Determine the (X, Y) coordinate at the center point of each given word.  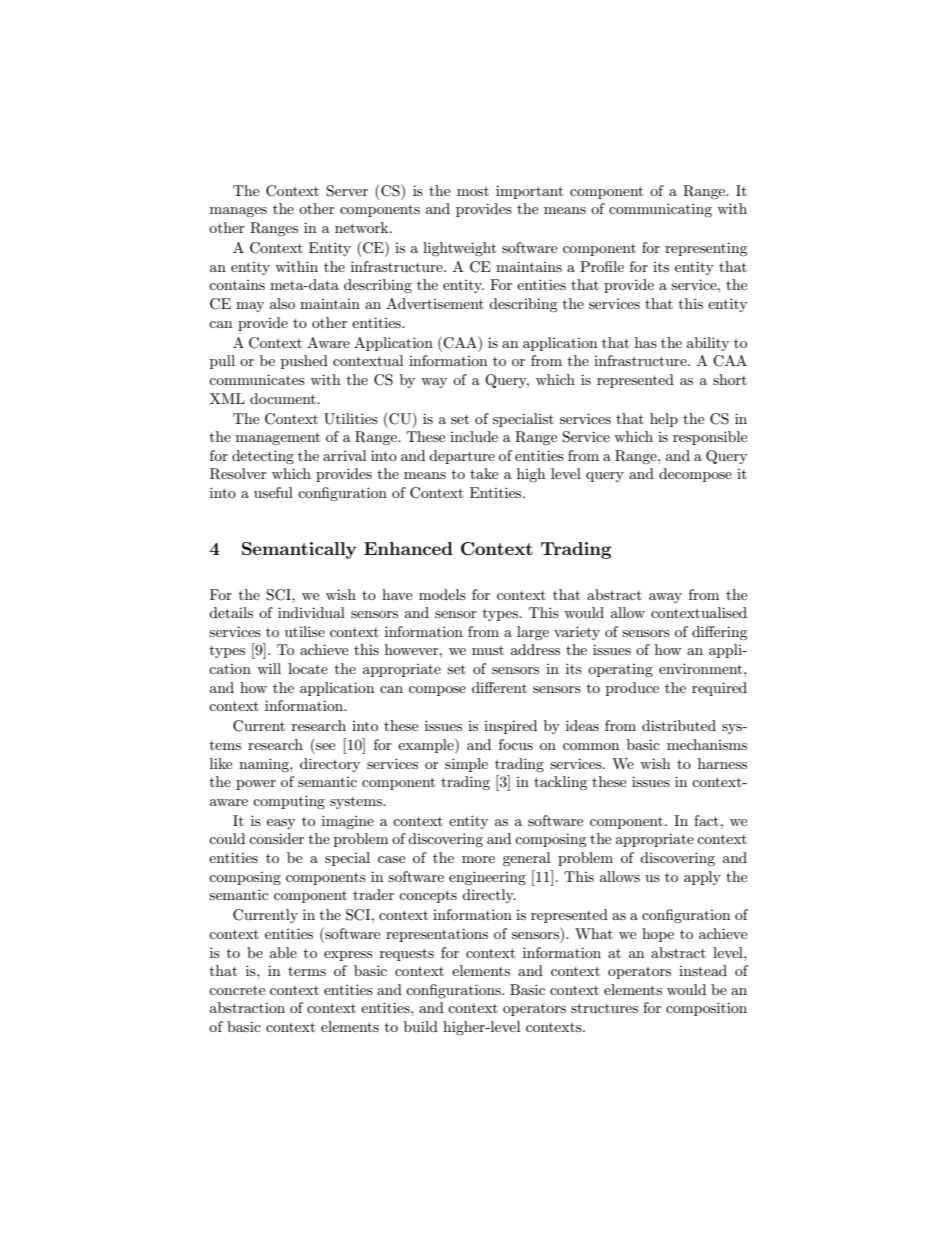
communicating (660, 210)
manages (238, 212)
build (421, 1026)
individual (311, 612)
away (665, 598)
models (442, 594)
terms (307, 971)
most (473, 191)
